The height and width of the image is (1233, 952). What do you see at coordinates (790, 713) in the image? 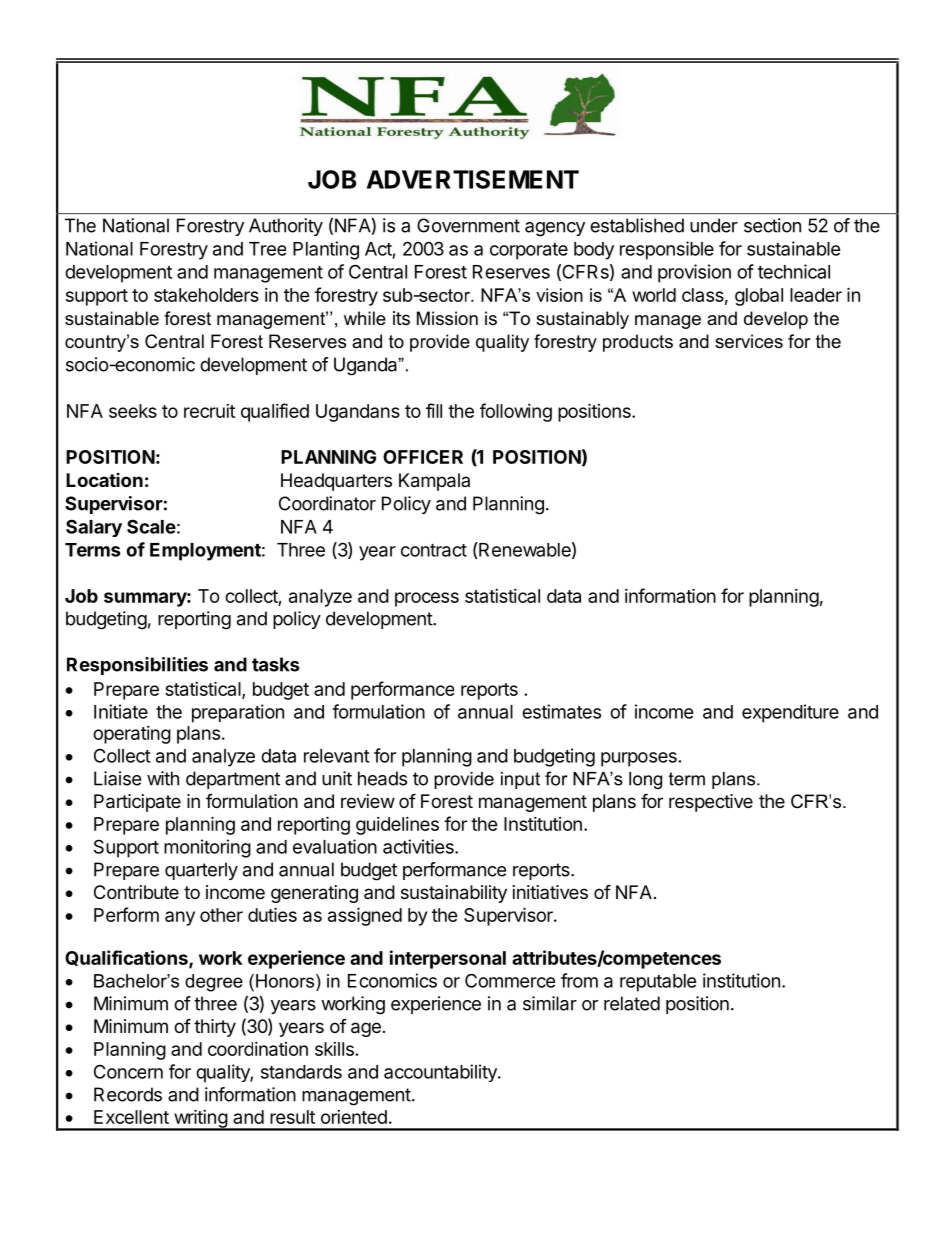
I see `expenditure` at bounding box center [790, 713].
